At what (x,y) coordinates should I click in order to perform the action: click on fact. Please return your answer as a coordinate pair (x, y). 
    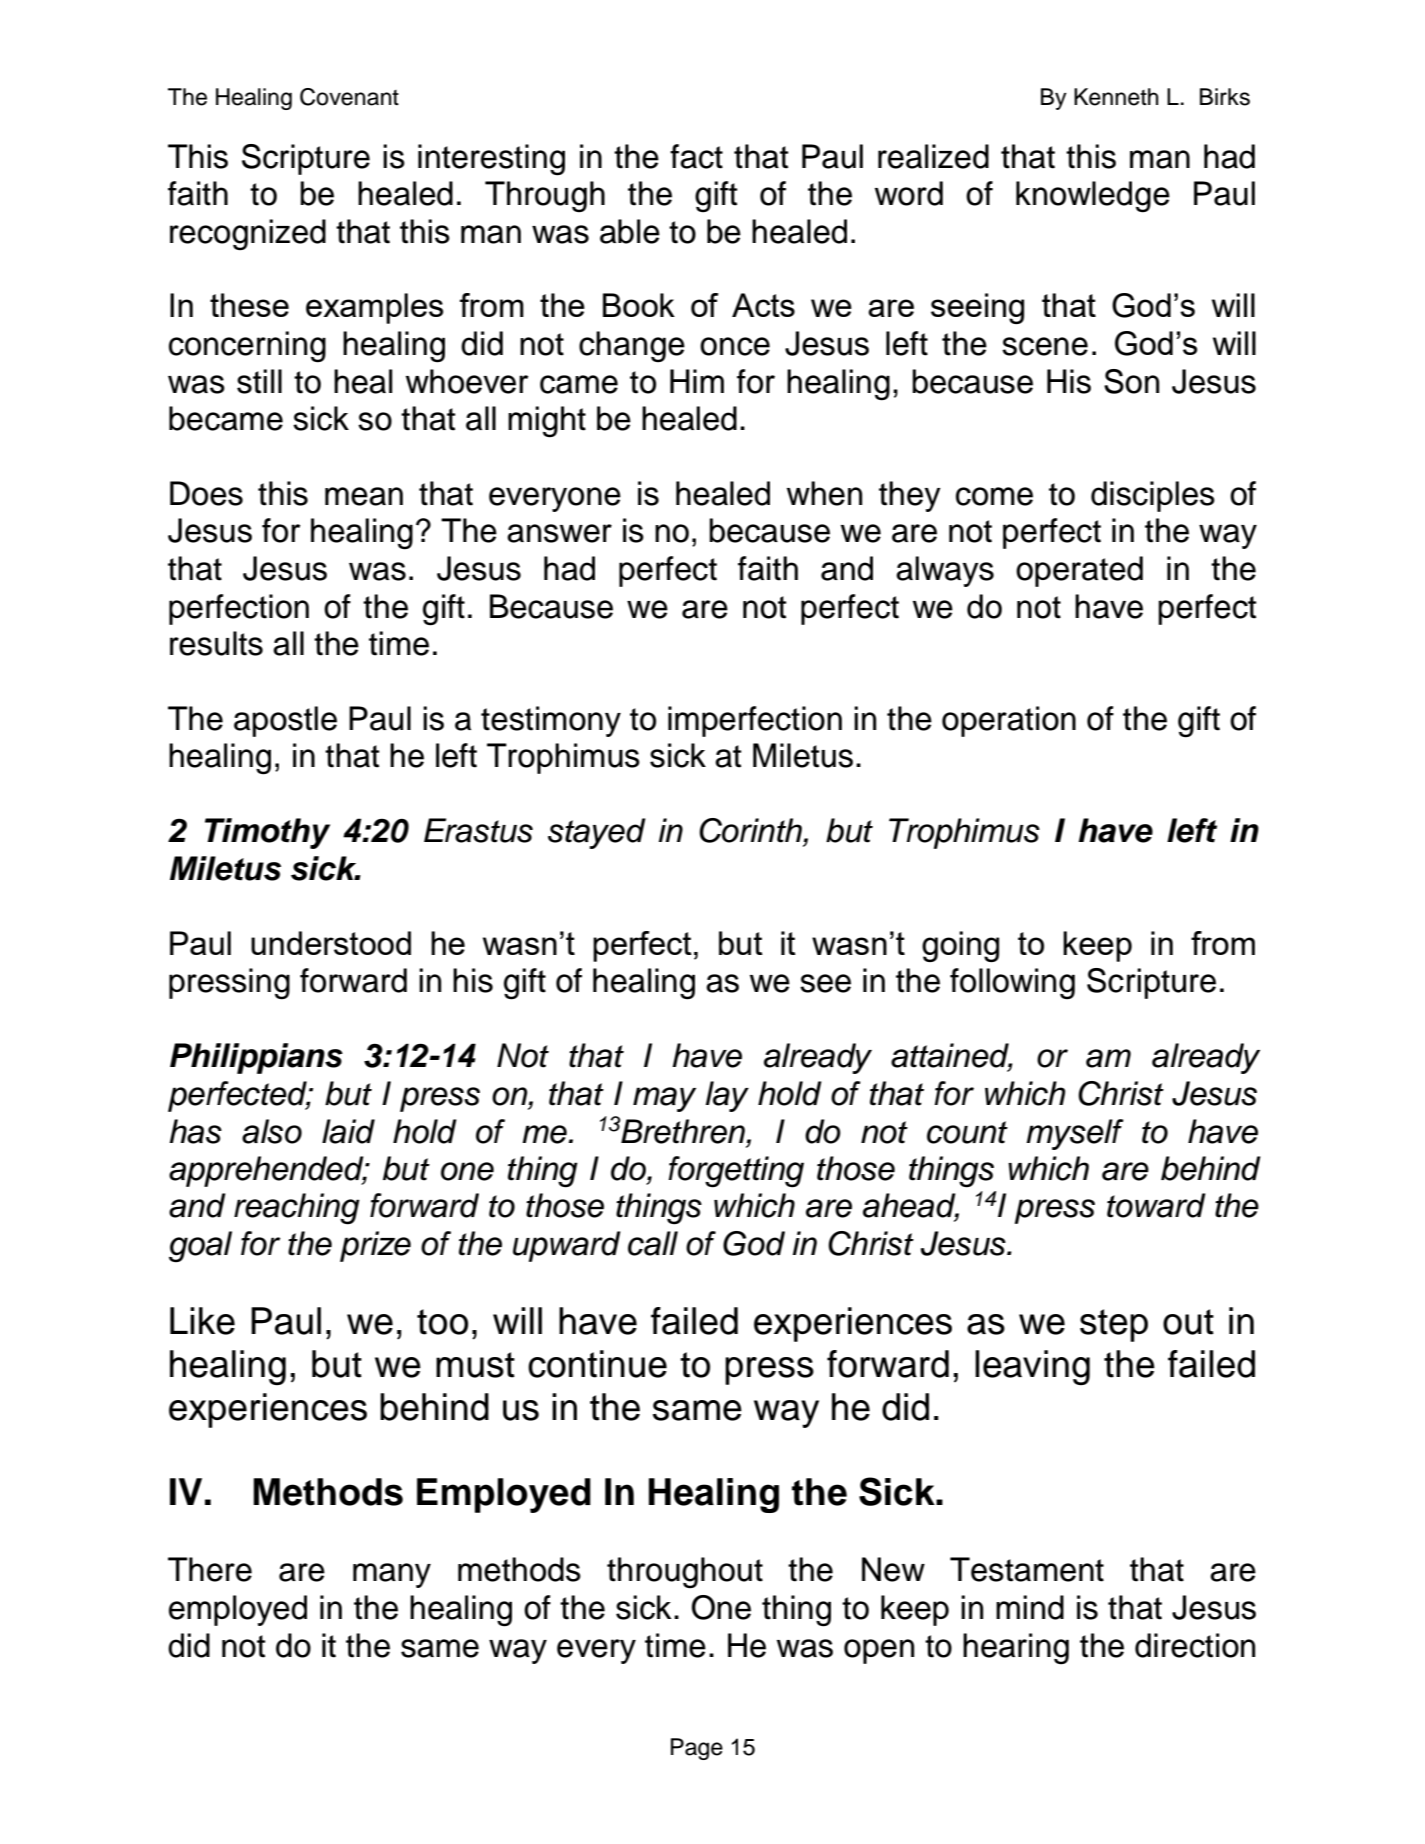
    Looking at the image, I should click on (696, 156).
